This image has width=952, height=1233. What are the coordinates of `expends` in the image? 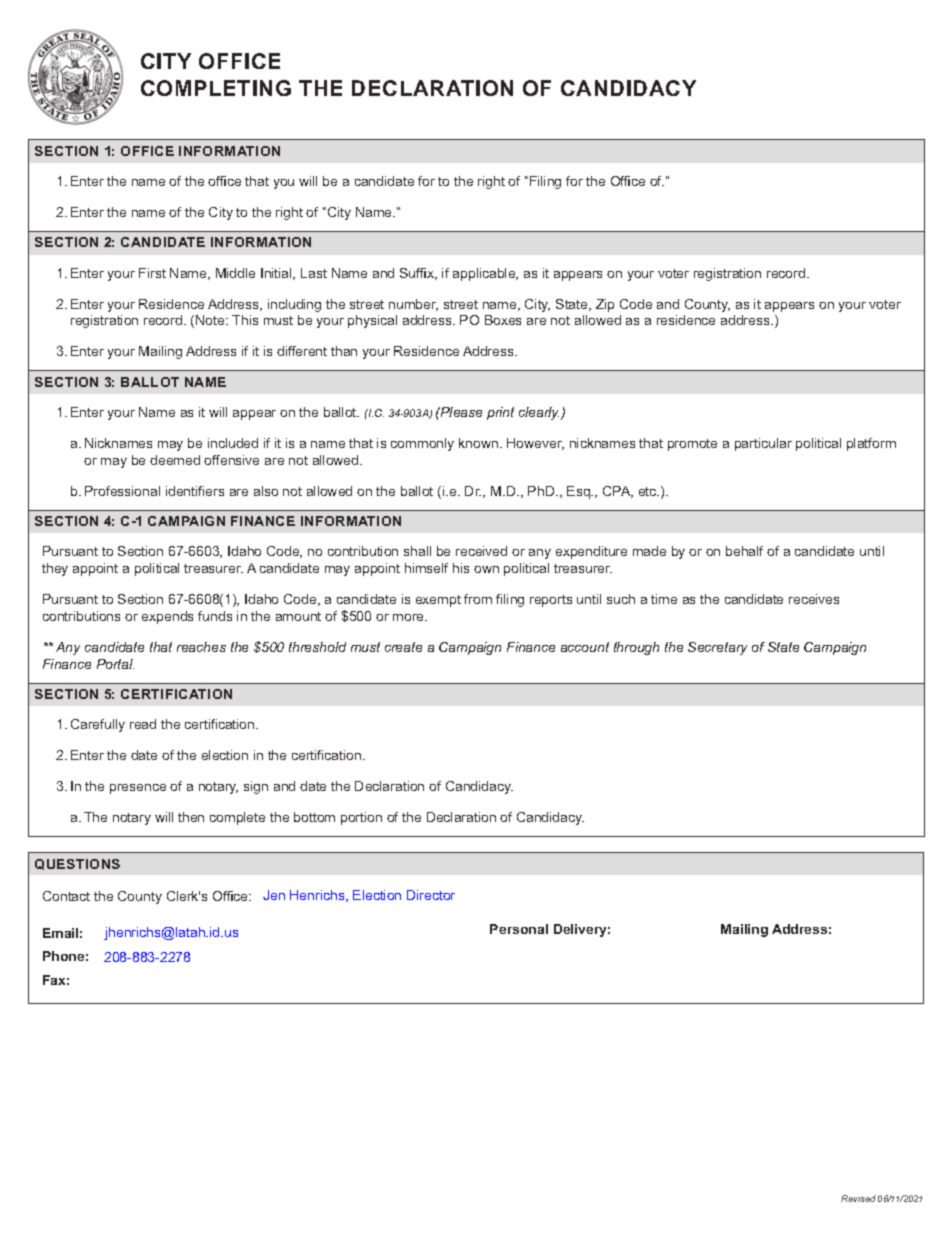 It's located at (167, 617).
